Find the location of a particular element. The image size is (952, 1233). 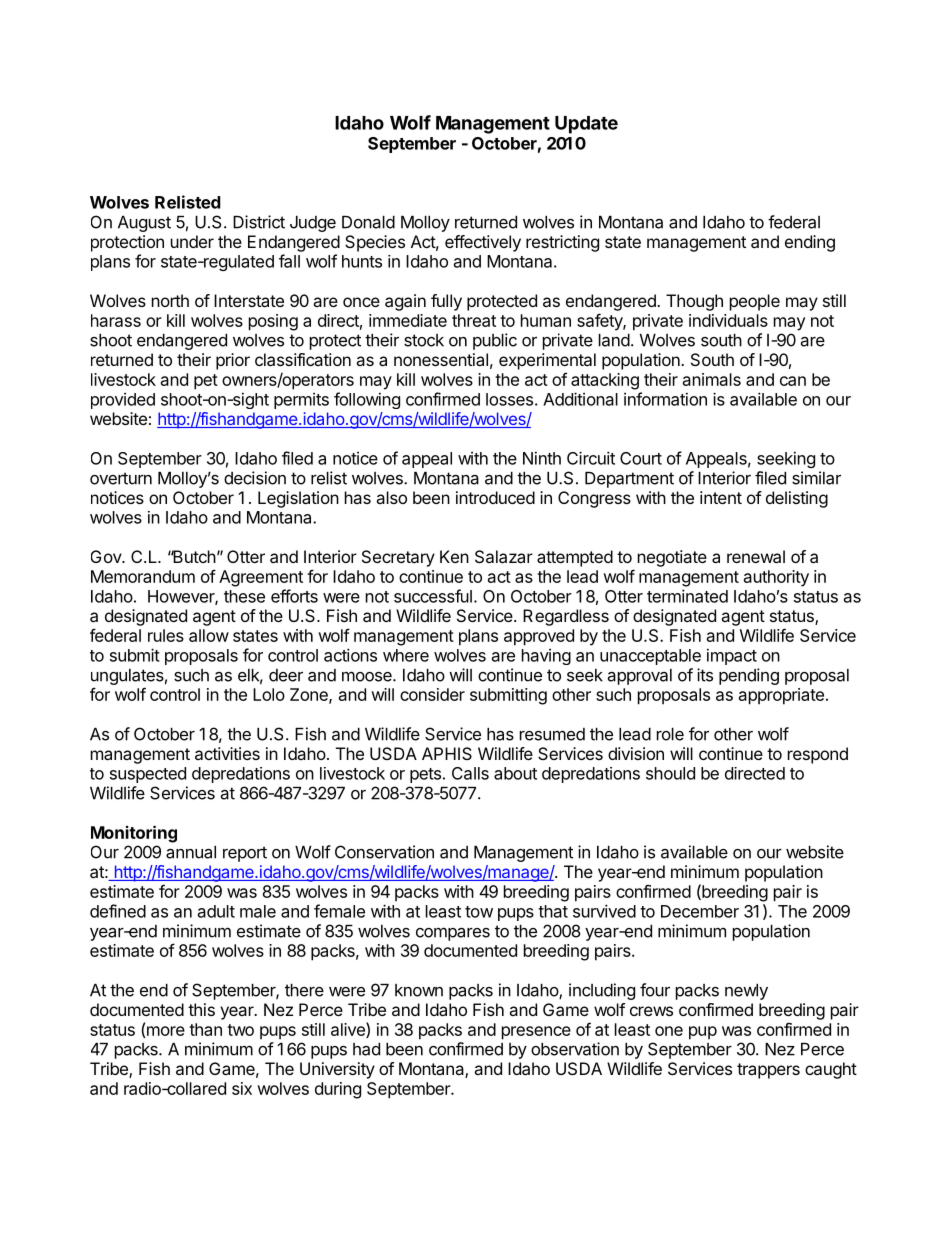

decision is located at coordinates (255, 478).
